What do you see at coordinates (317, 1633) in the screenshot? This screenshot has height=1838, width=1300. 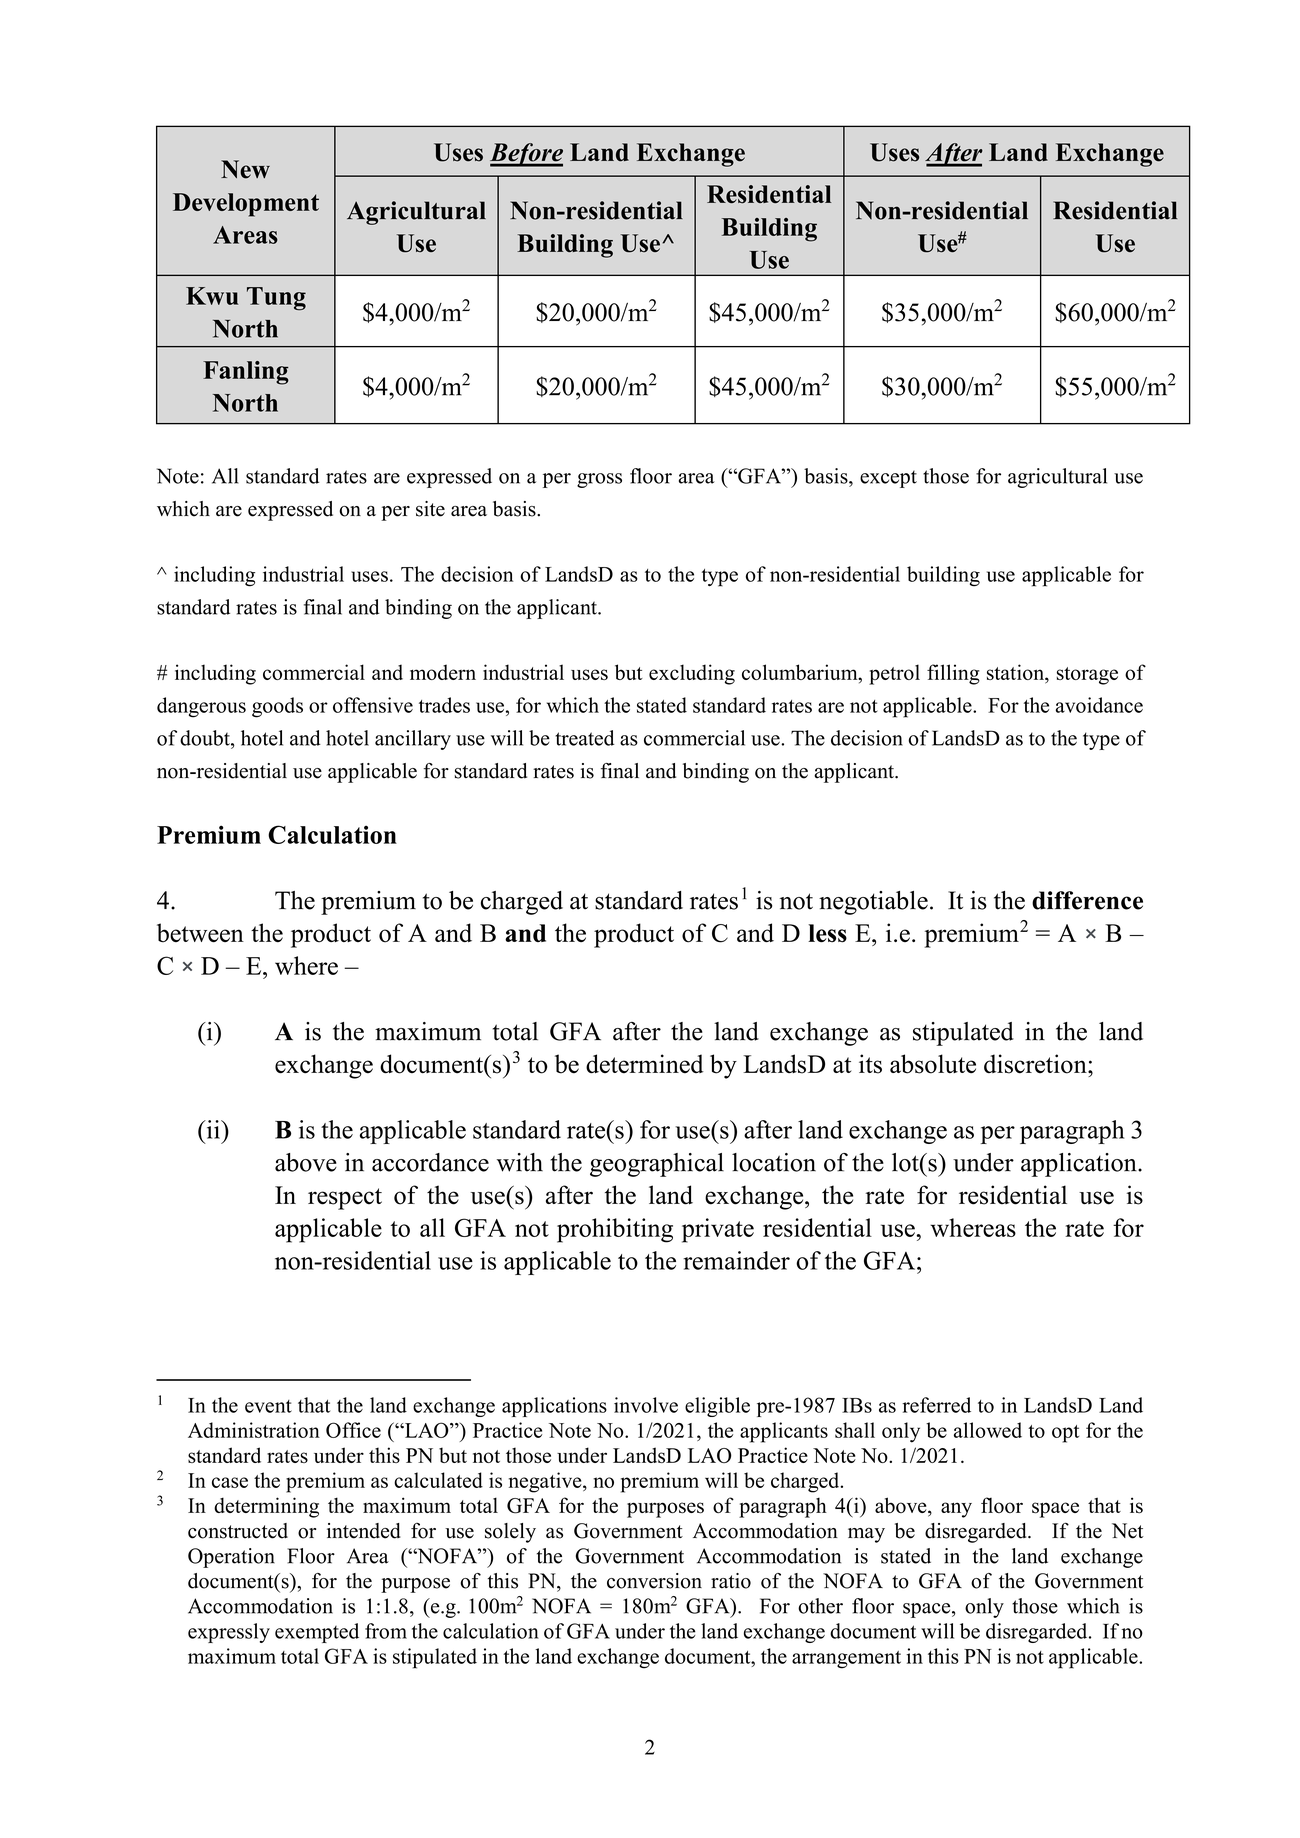 I see `exempted` at bounding box center [317, 1633].
